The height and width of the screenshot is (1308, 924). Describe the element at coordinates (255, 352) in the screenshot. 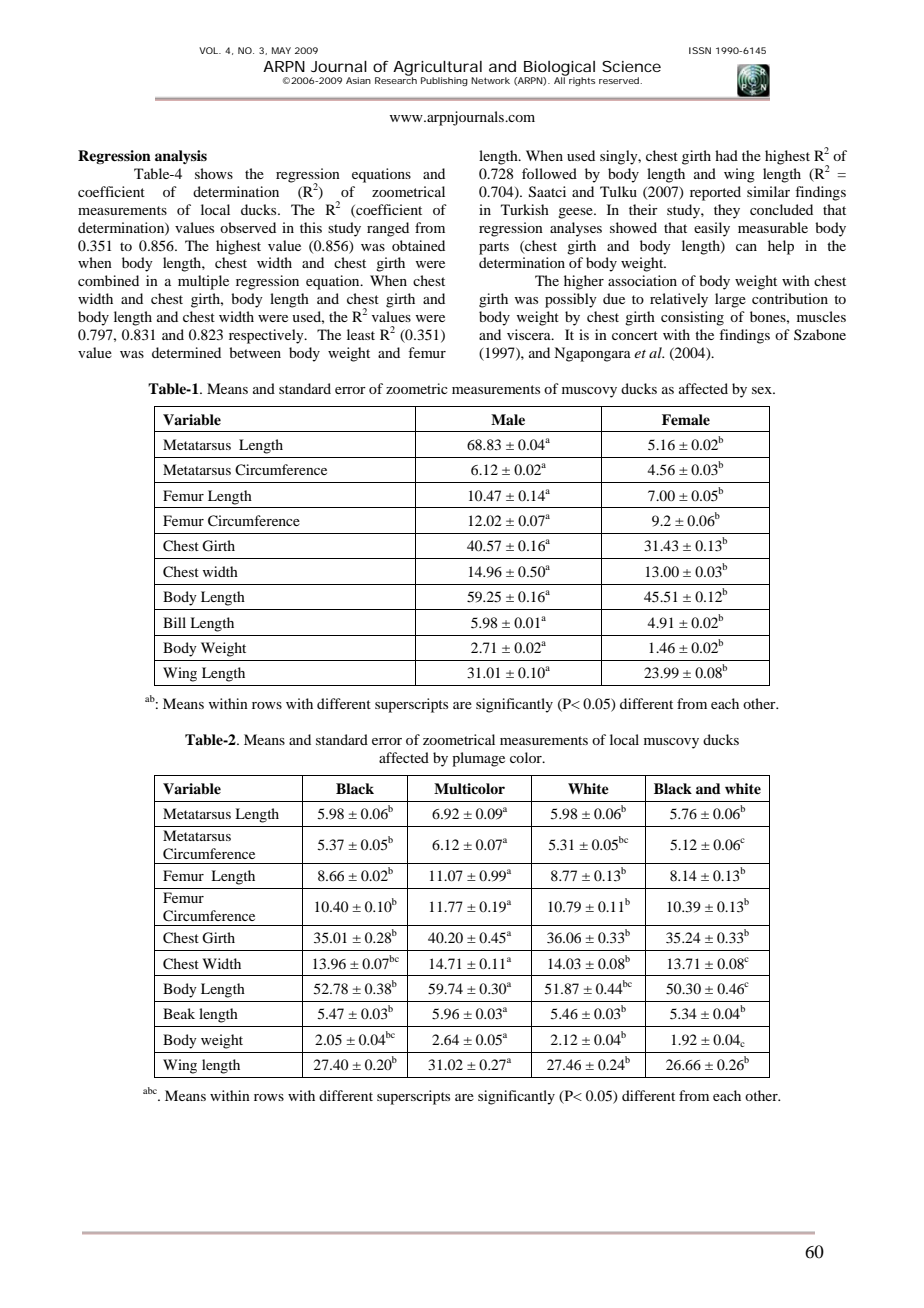

I see `between` at that location.
